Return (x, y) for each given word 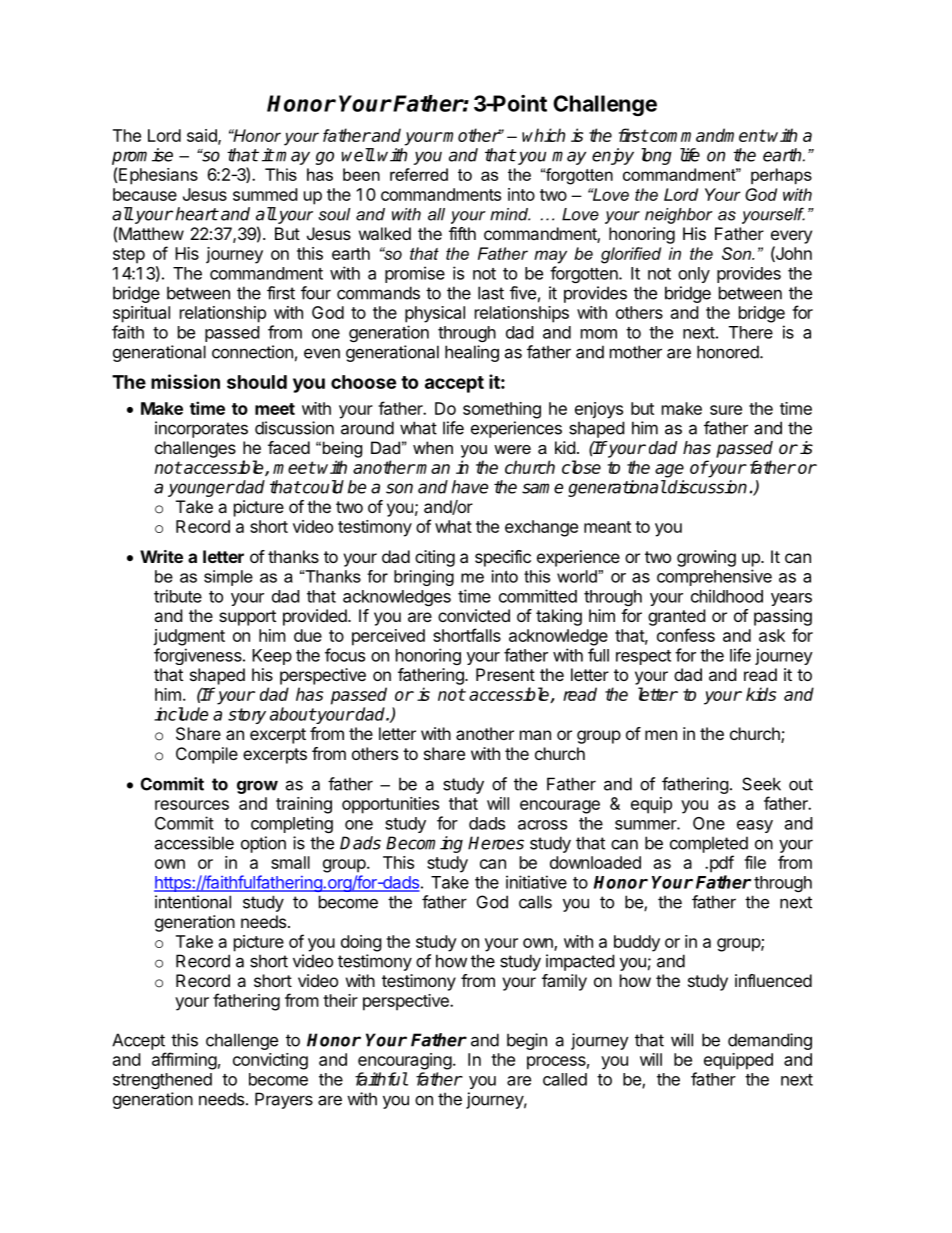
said (203, 136)
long (656, 156)
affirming (184, 1061)
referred (419, 174)
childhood (727, 596)
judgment (189, 637)
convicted (474, 615)
